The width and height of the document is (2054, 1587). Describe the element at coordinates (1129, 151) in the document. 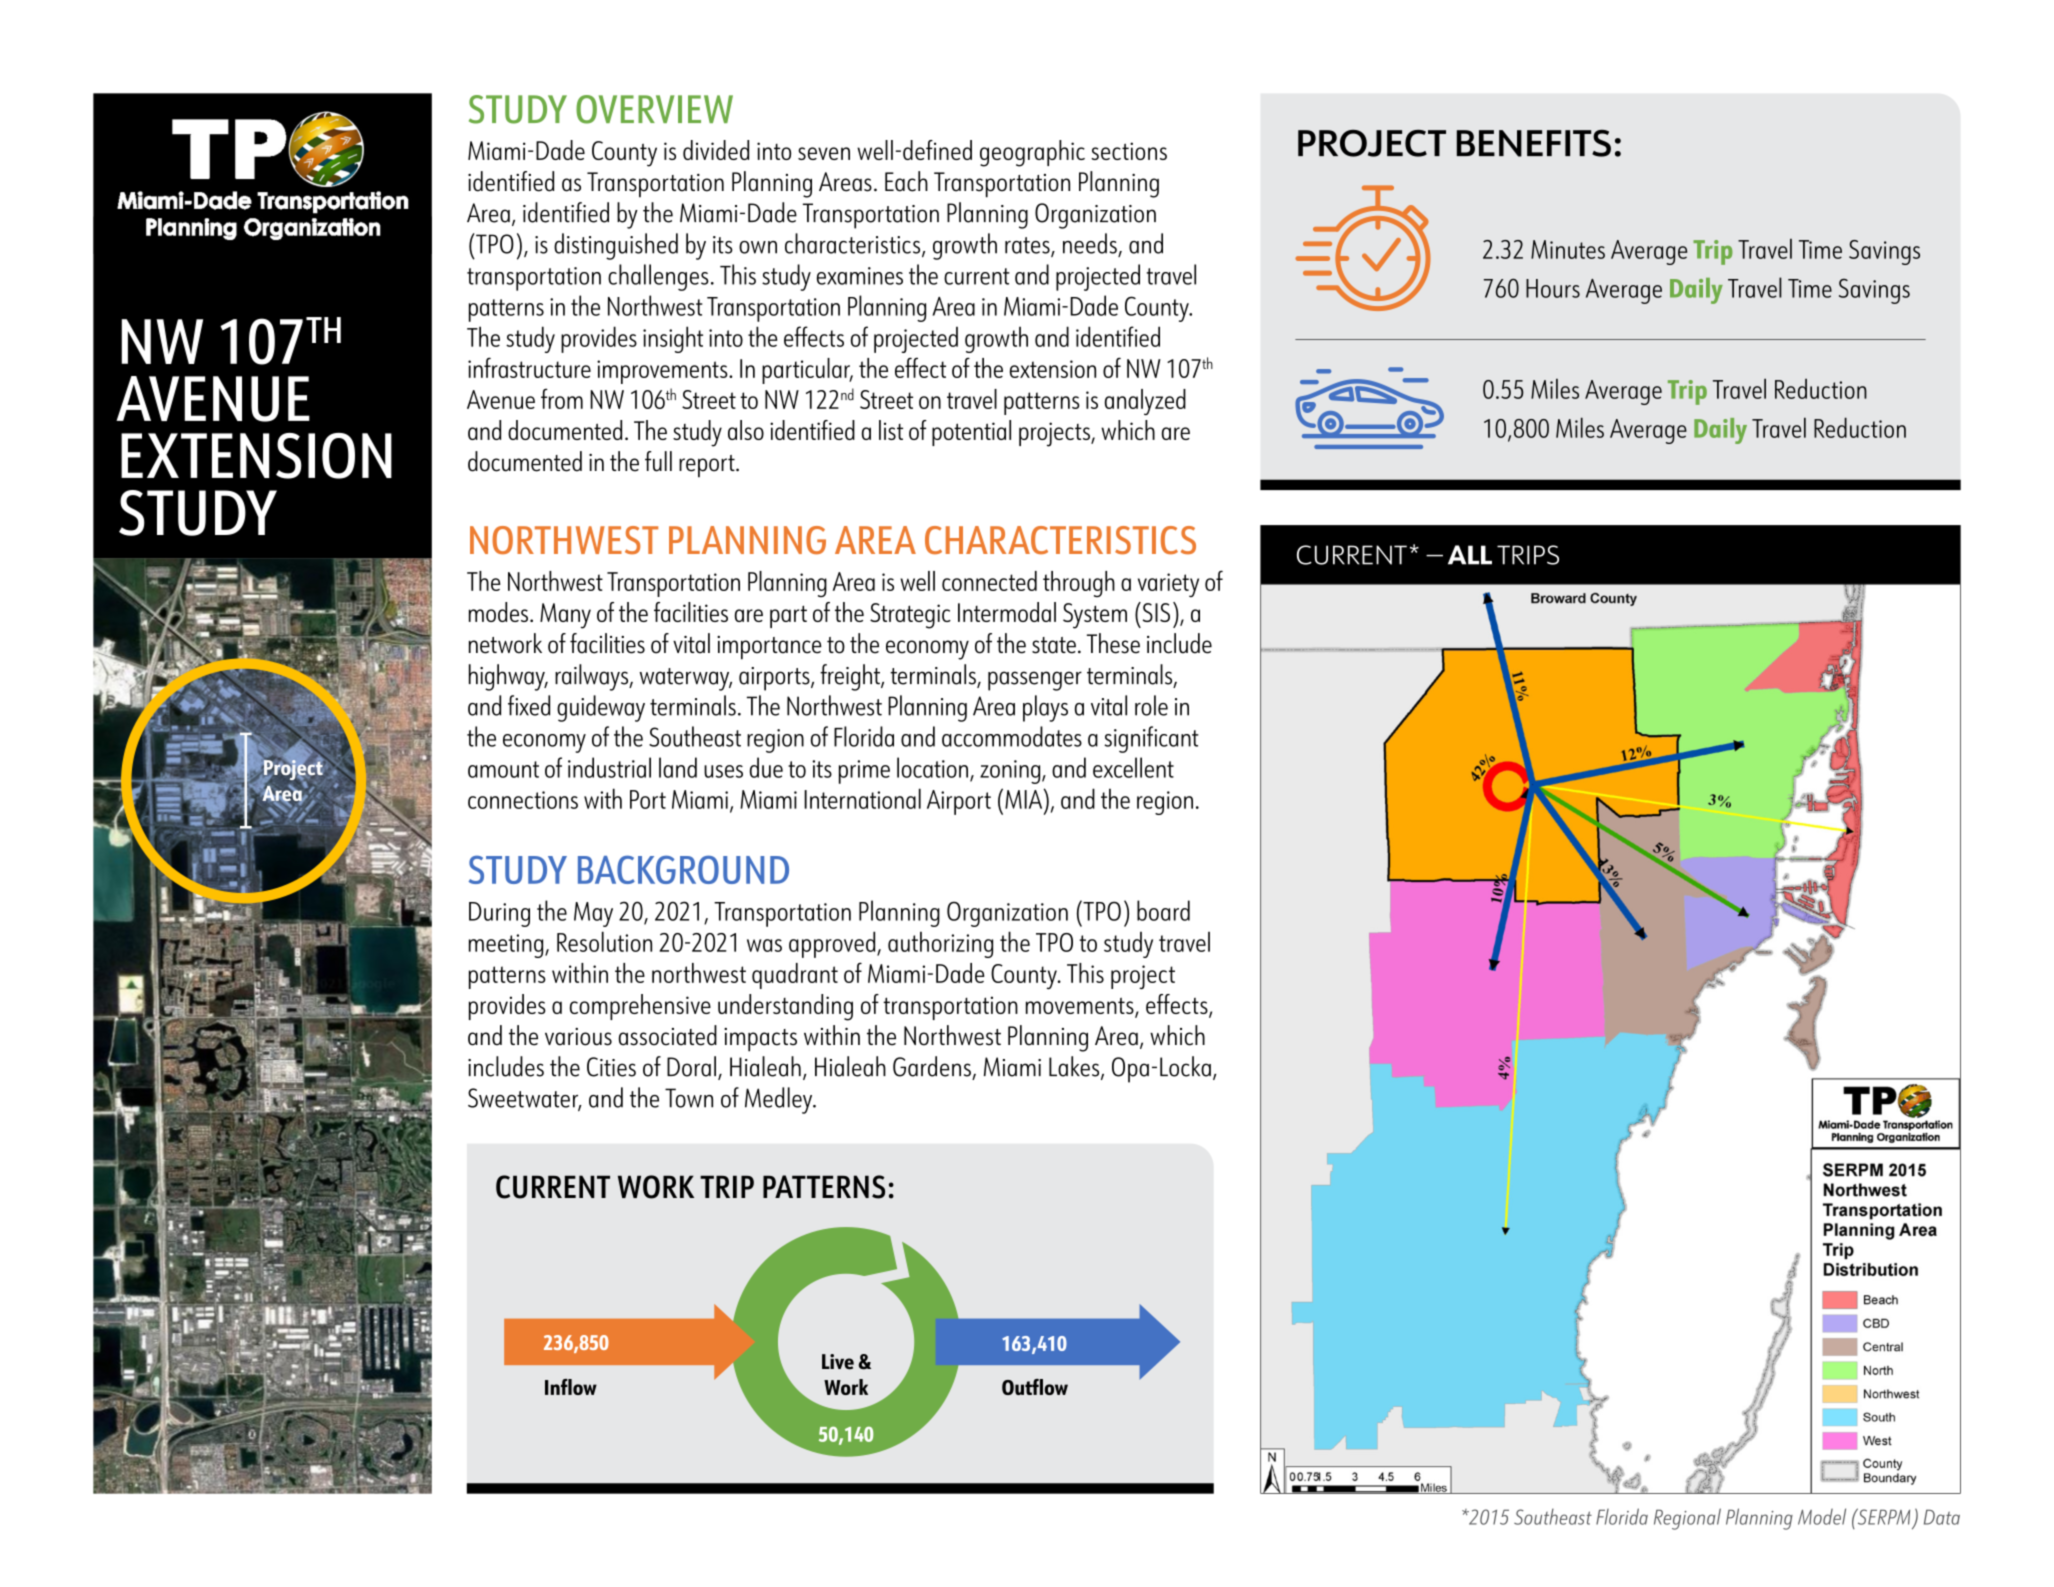

I see `sections` at that location.
